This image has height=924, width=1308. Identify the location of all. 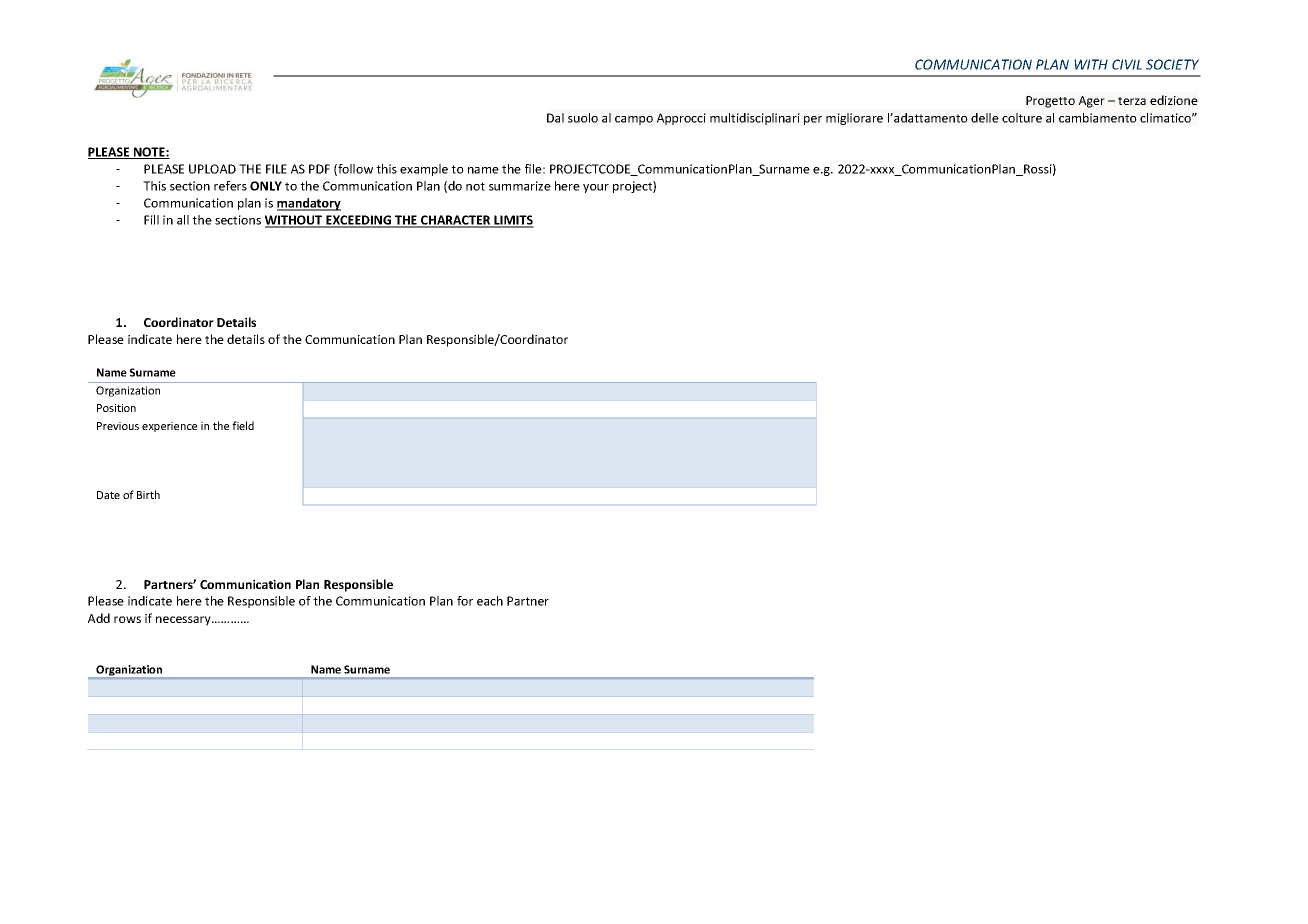
(183, 220).
